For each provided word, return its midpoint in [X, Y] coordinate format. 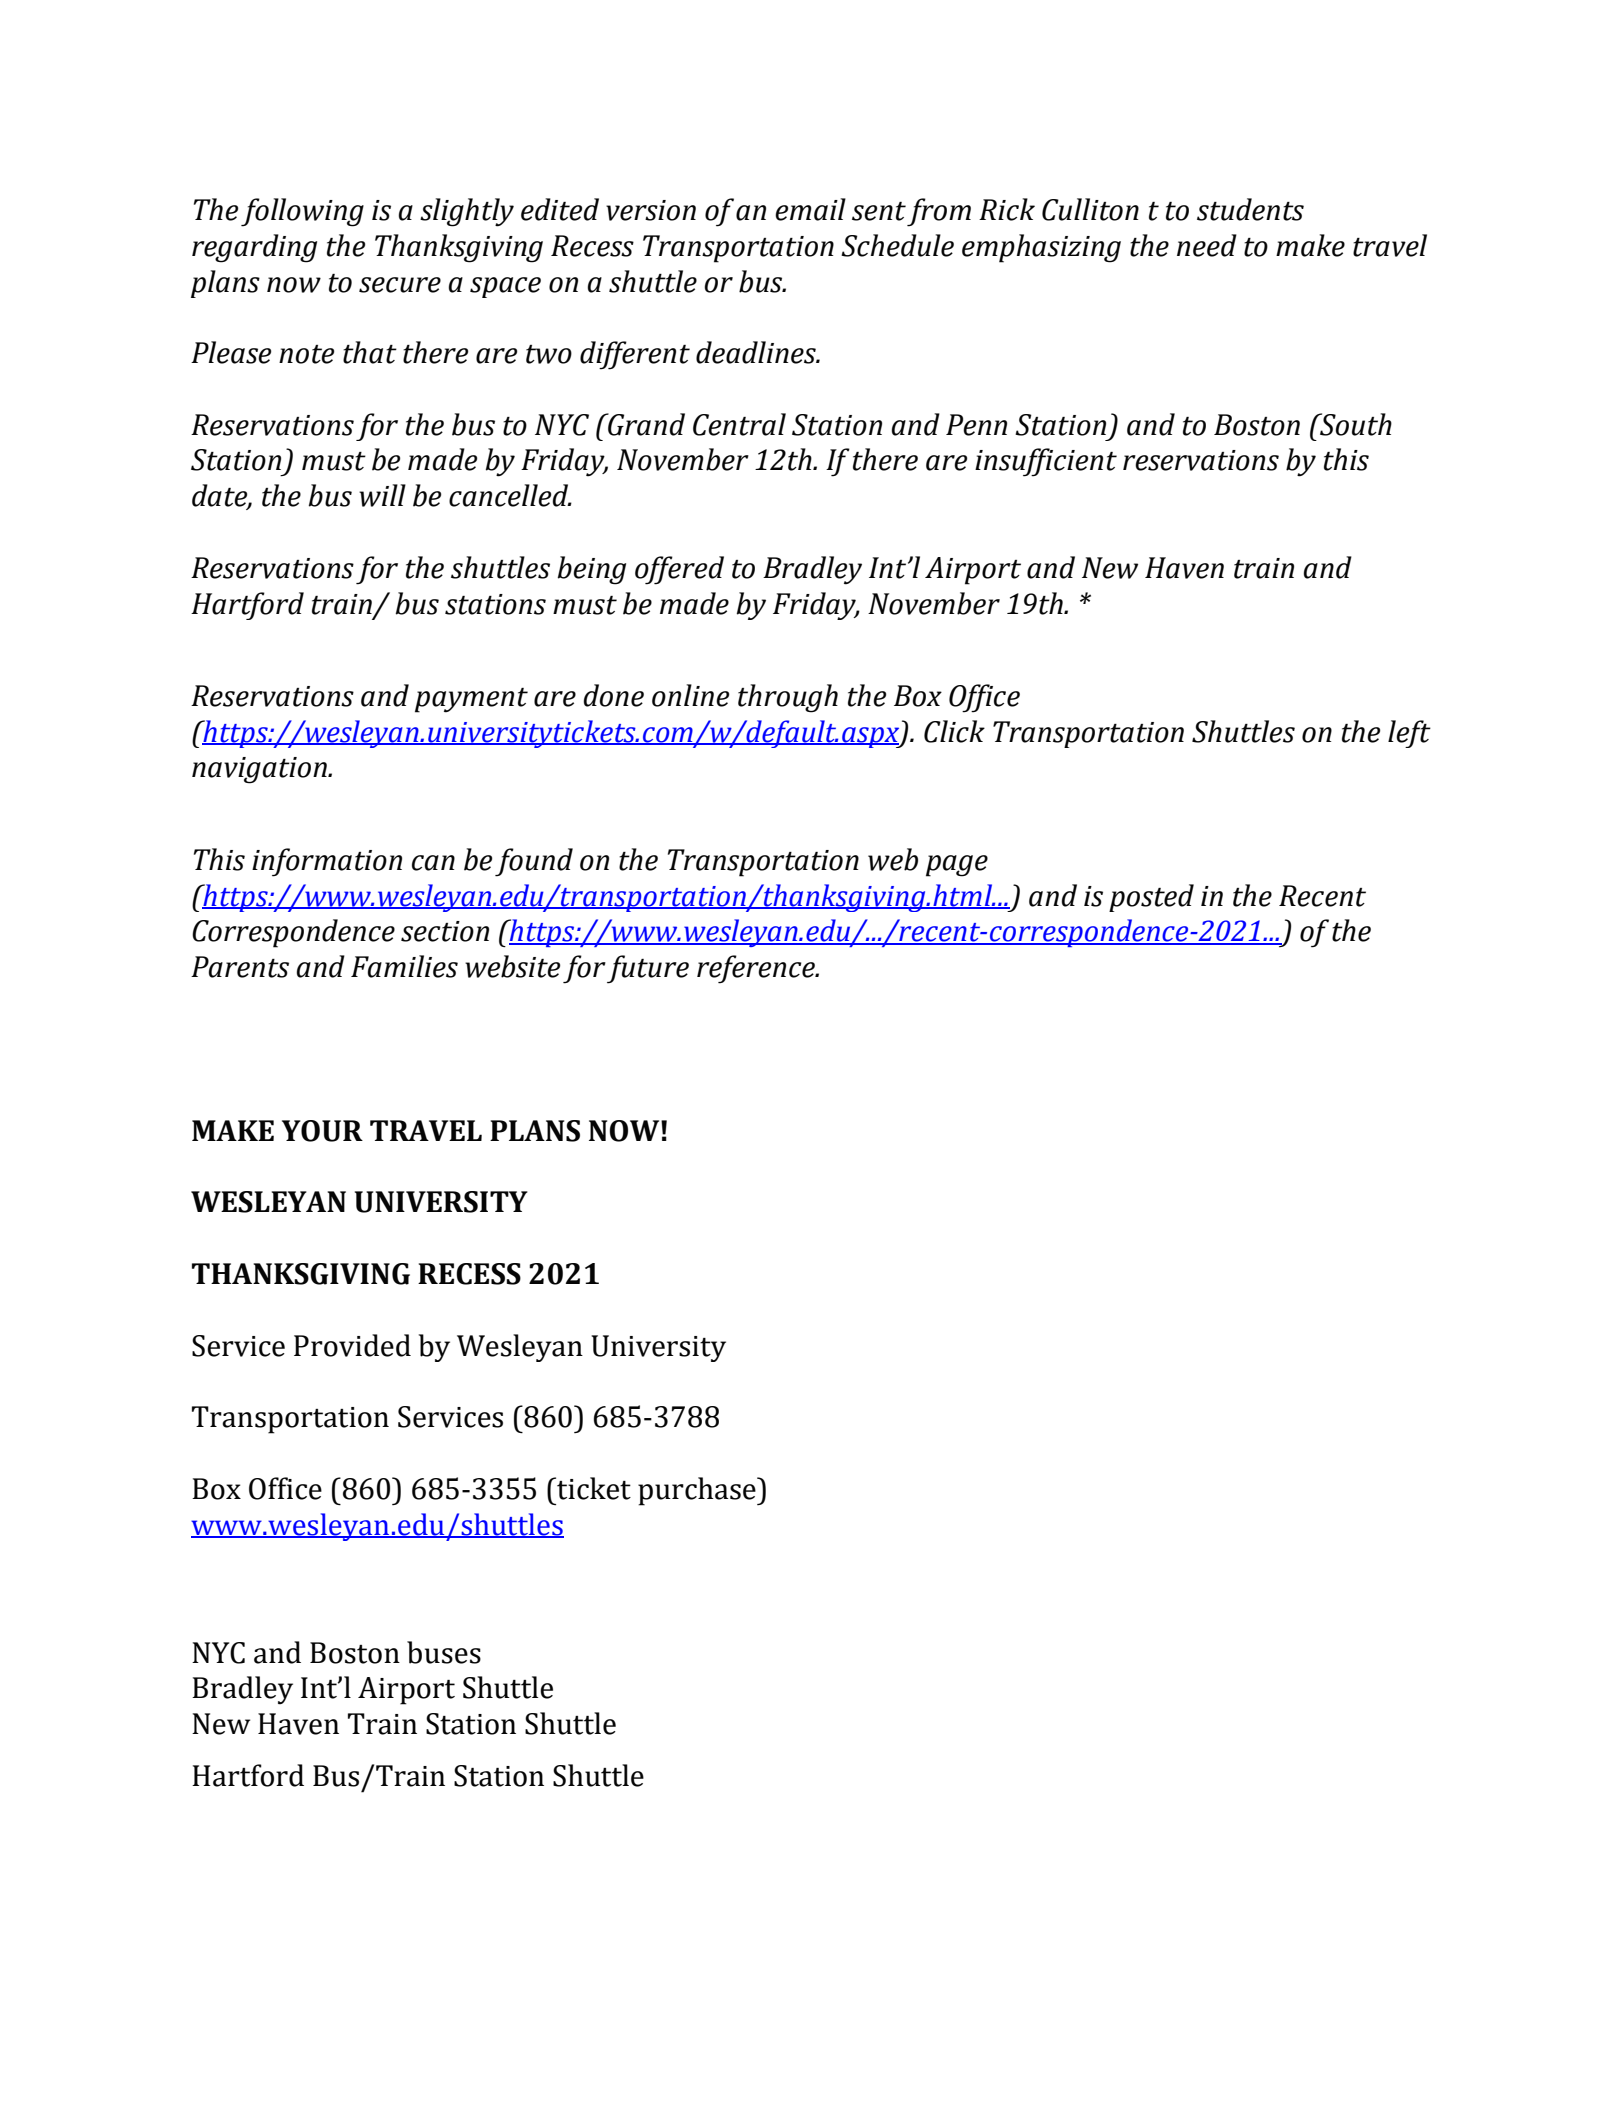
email [810, 209]
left [1409, 734]
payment [471, 700]
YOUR [322, 1131]
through [788, 698]
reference [757, 969]
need [1207, 245]
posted [1151, 898]
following [302, 212]
